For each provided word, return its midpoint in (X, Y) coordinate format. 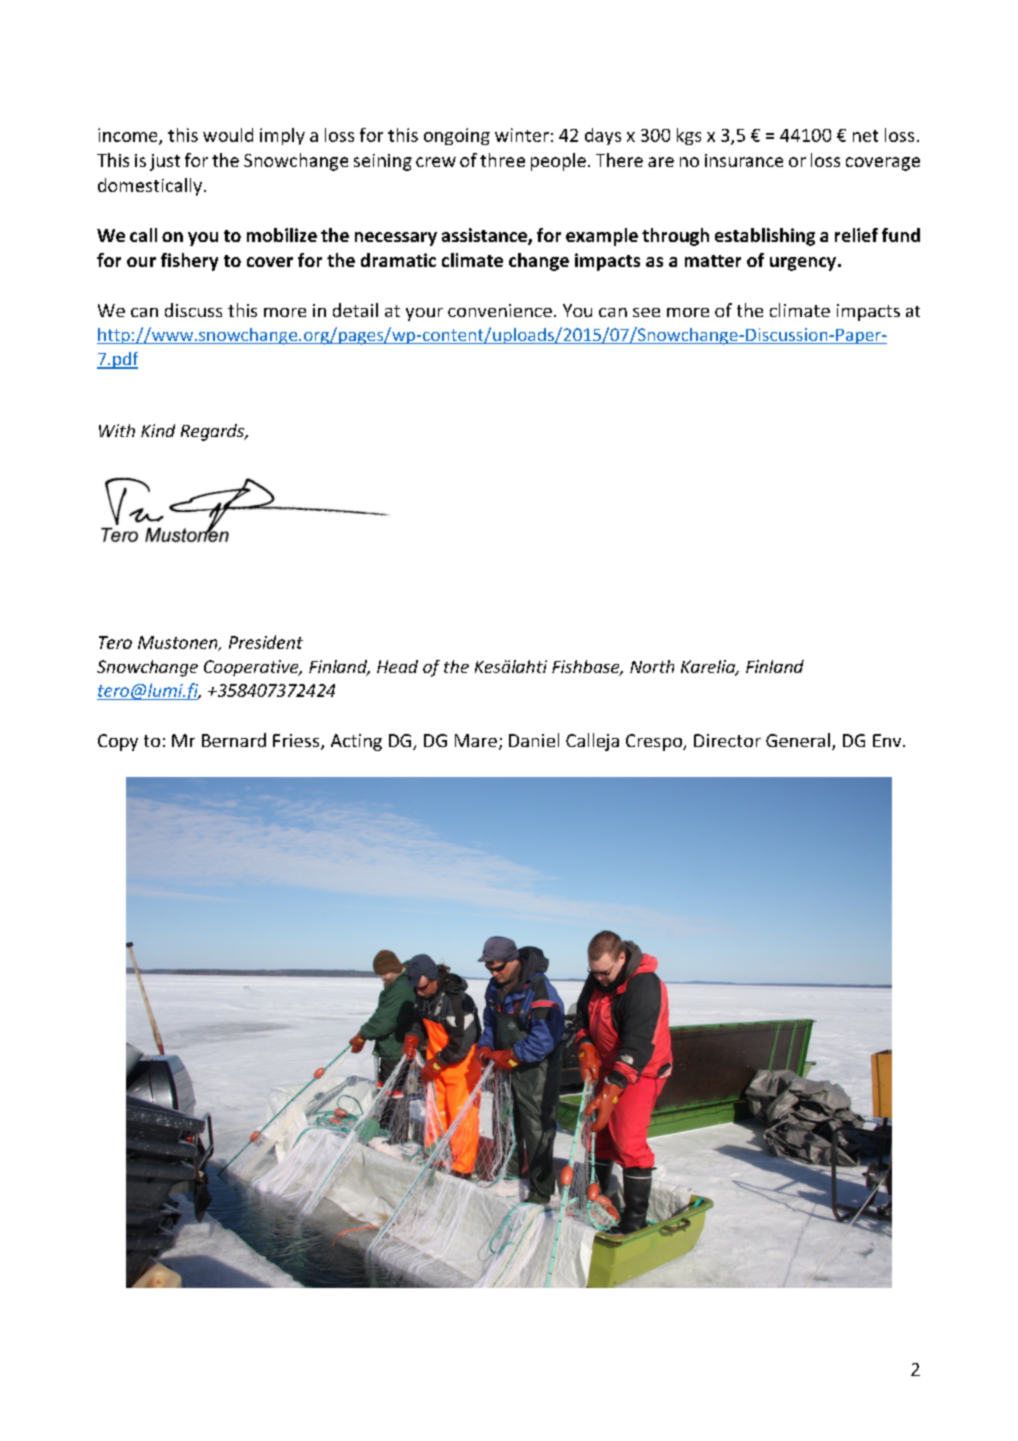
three (502, 160)
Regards (214, 432)
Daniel (534, 740)
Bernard (234, 740)
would (228, 135)
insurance (744, 160)
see (646, 312)
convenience (500, 310)
